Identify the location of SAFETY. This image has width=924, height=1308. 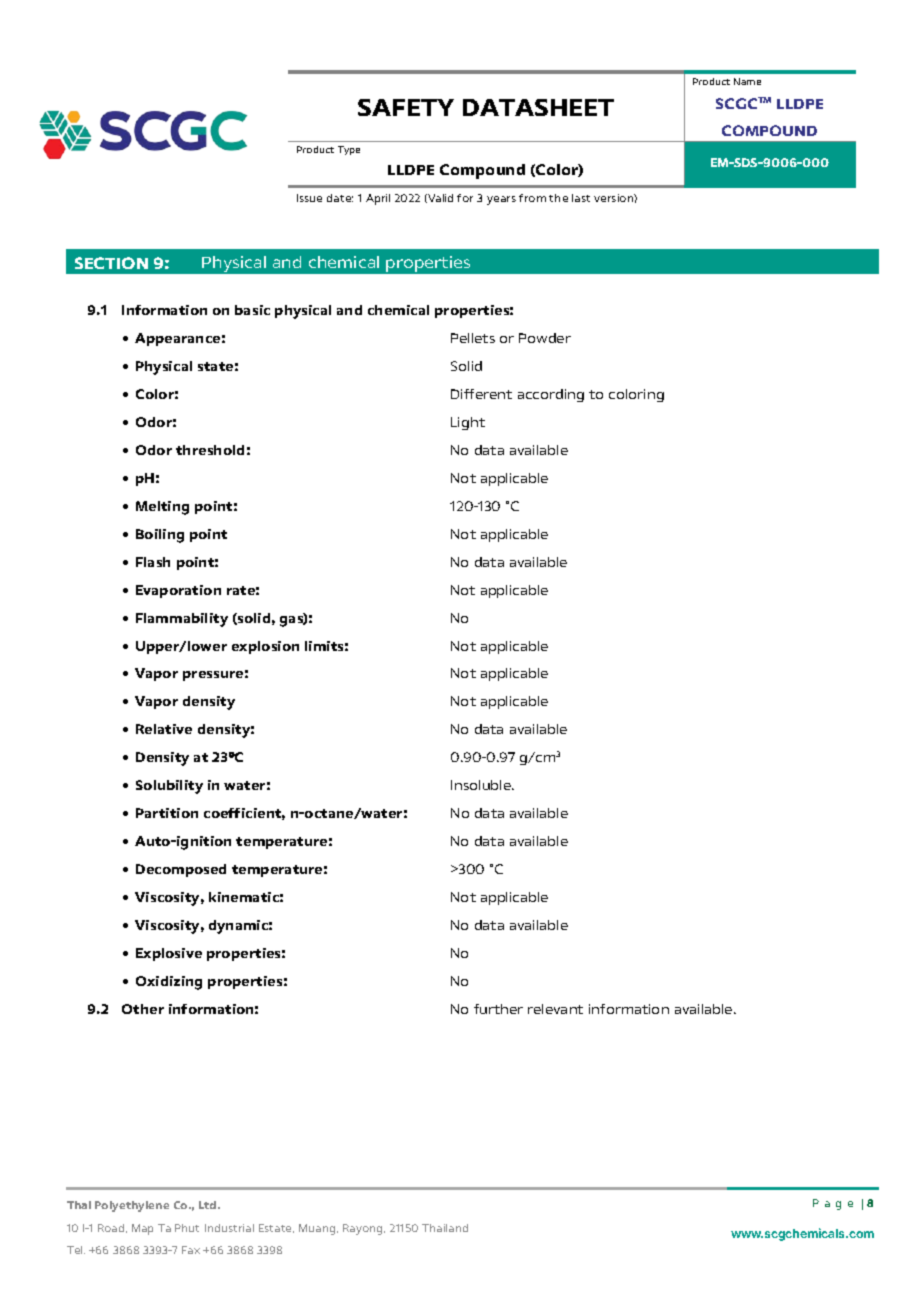
(406, 107).
